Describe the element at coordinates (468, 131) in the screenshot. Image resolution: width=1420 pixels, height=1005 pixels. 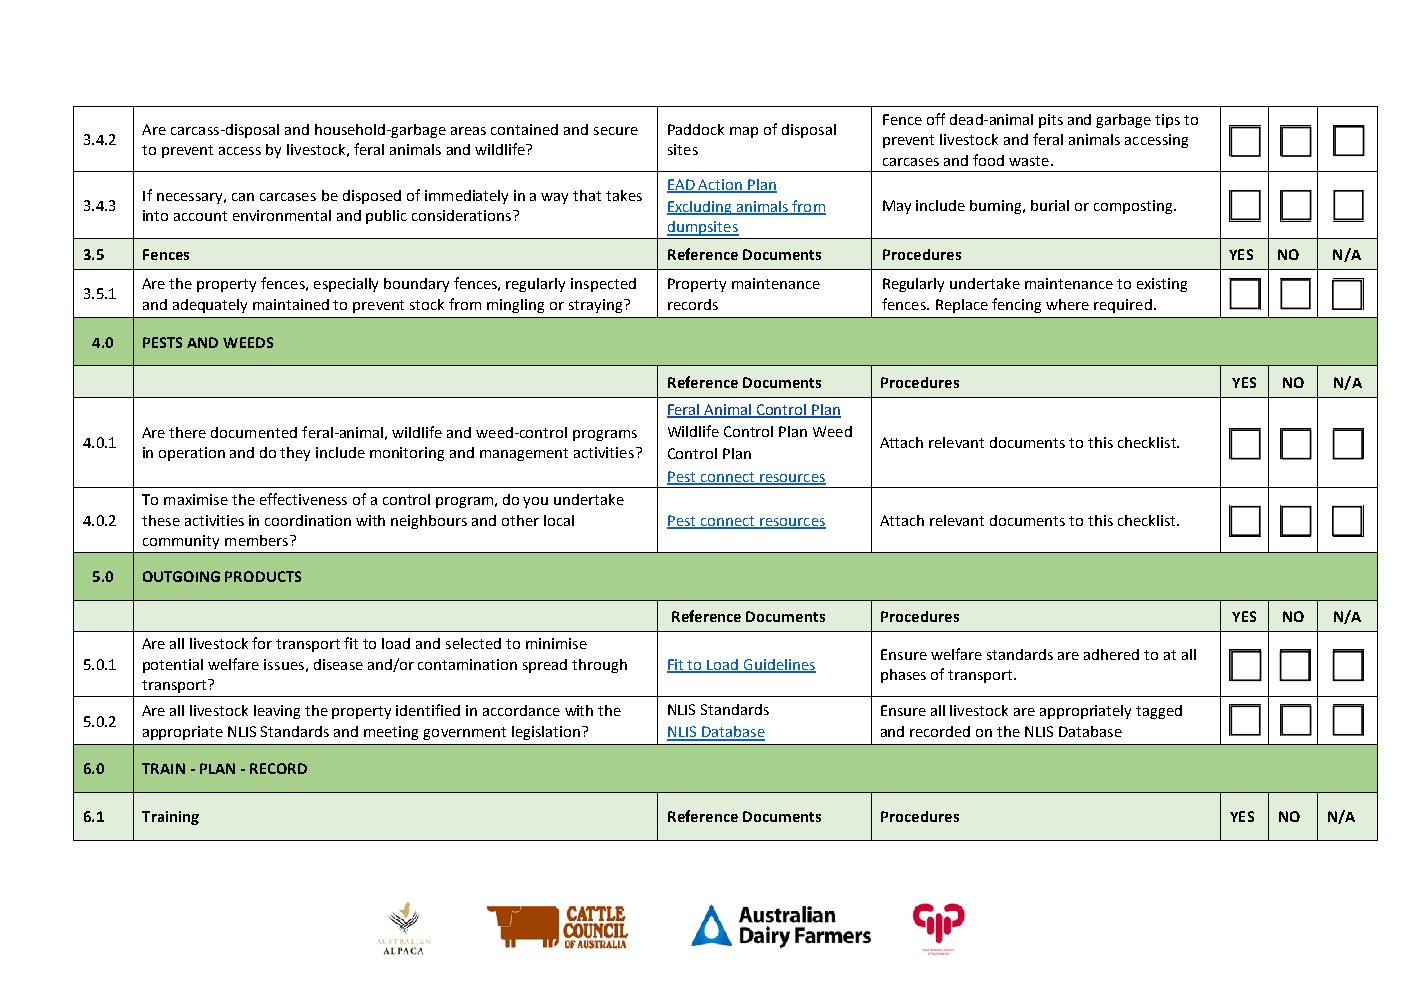
I see `areas` at that location.
